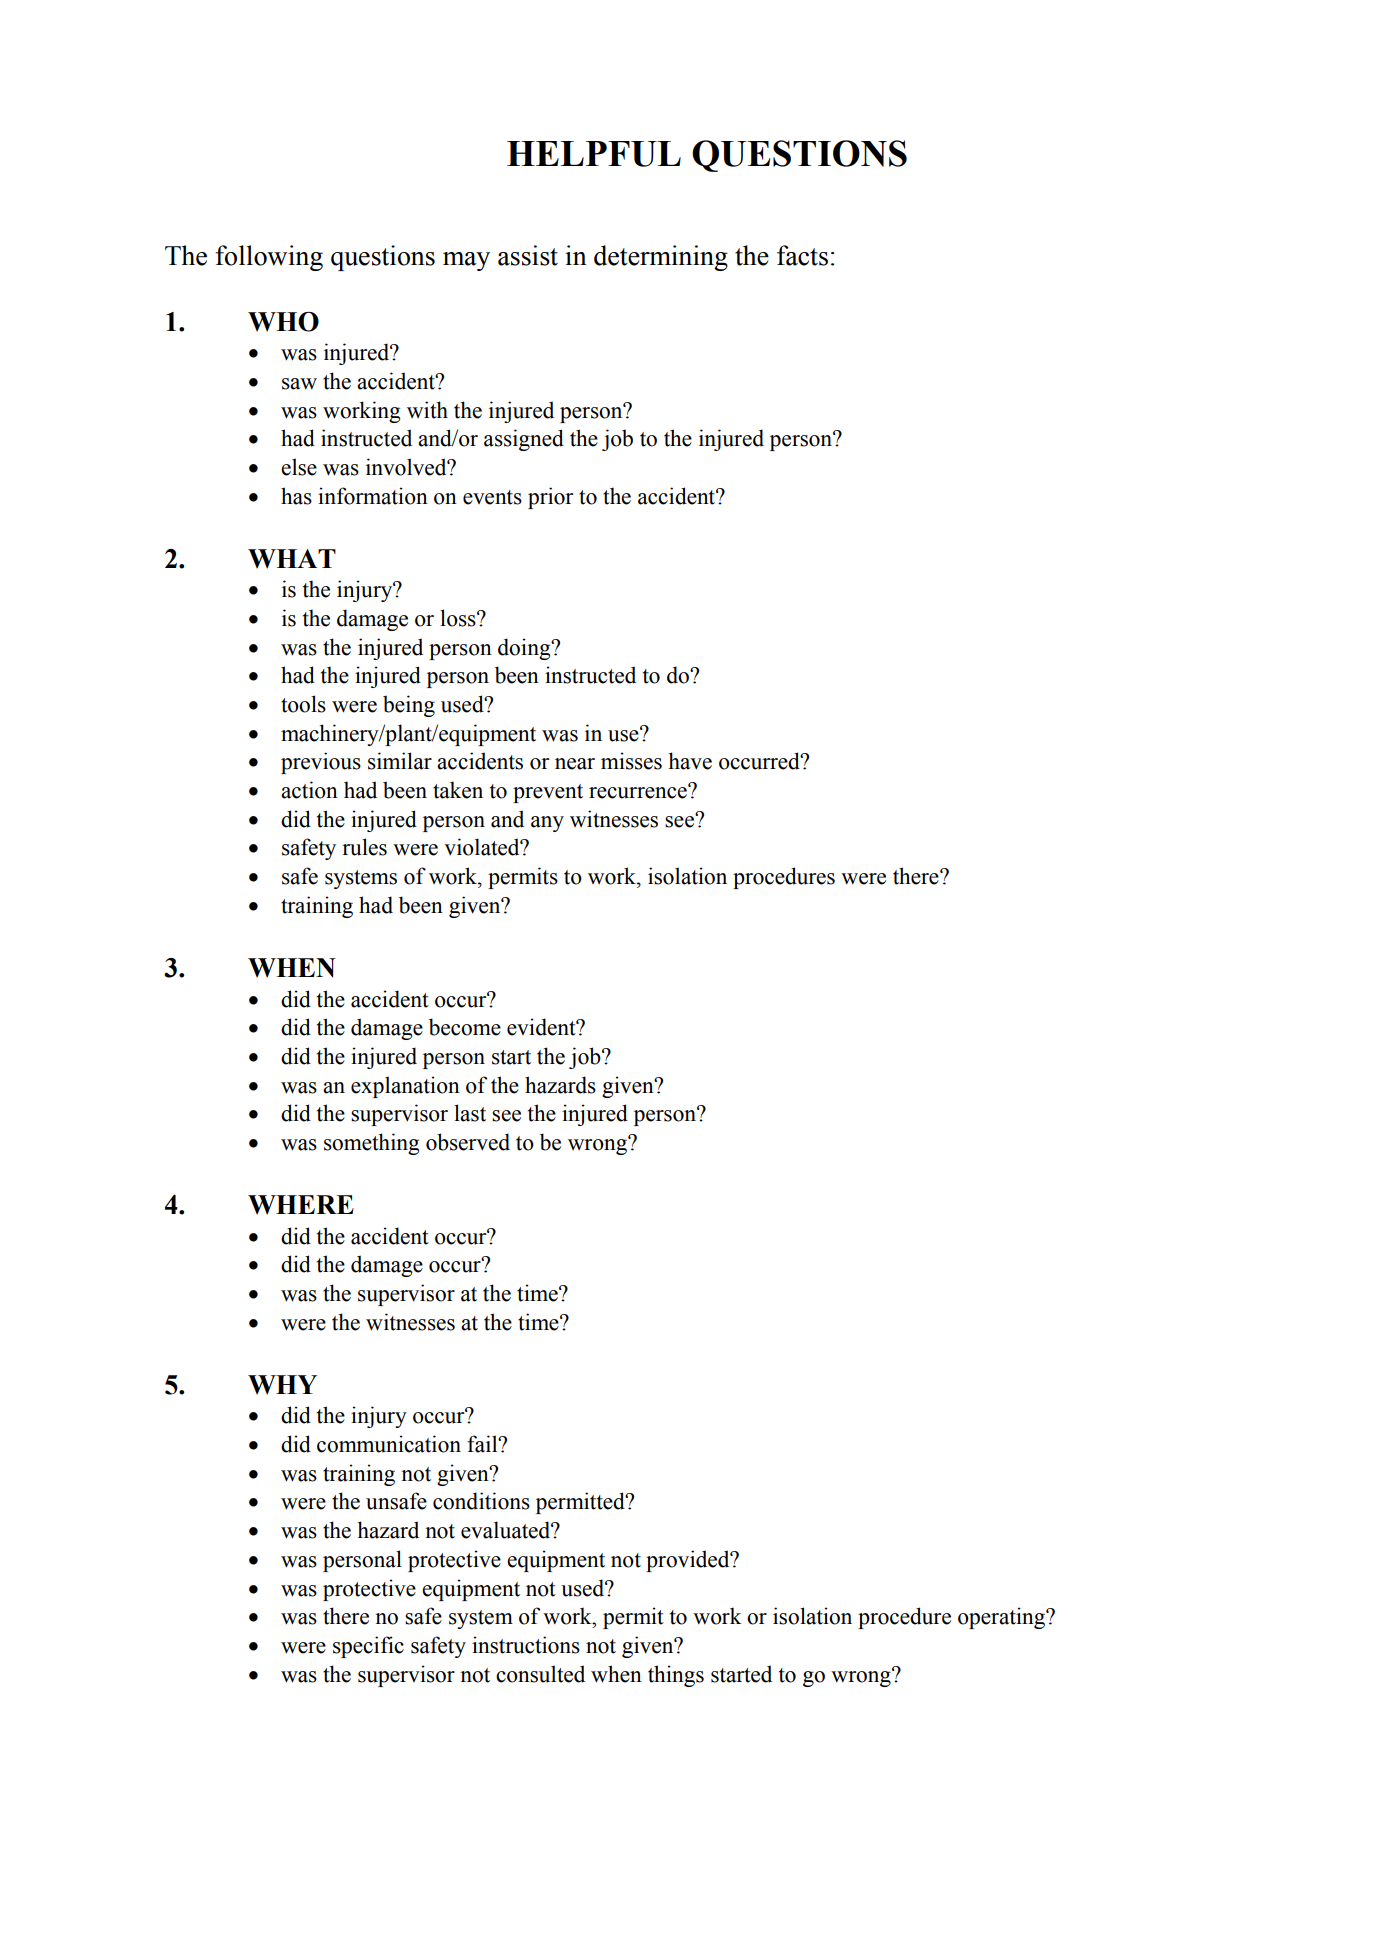  I want to click on assist, so click(528, 255).
